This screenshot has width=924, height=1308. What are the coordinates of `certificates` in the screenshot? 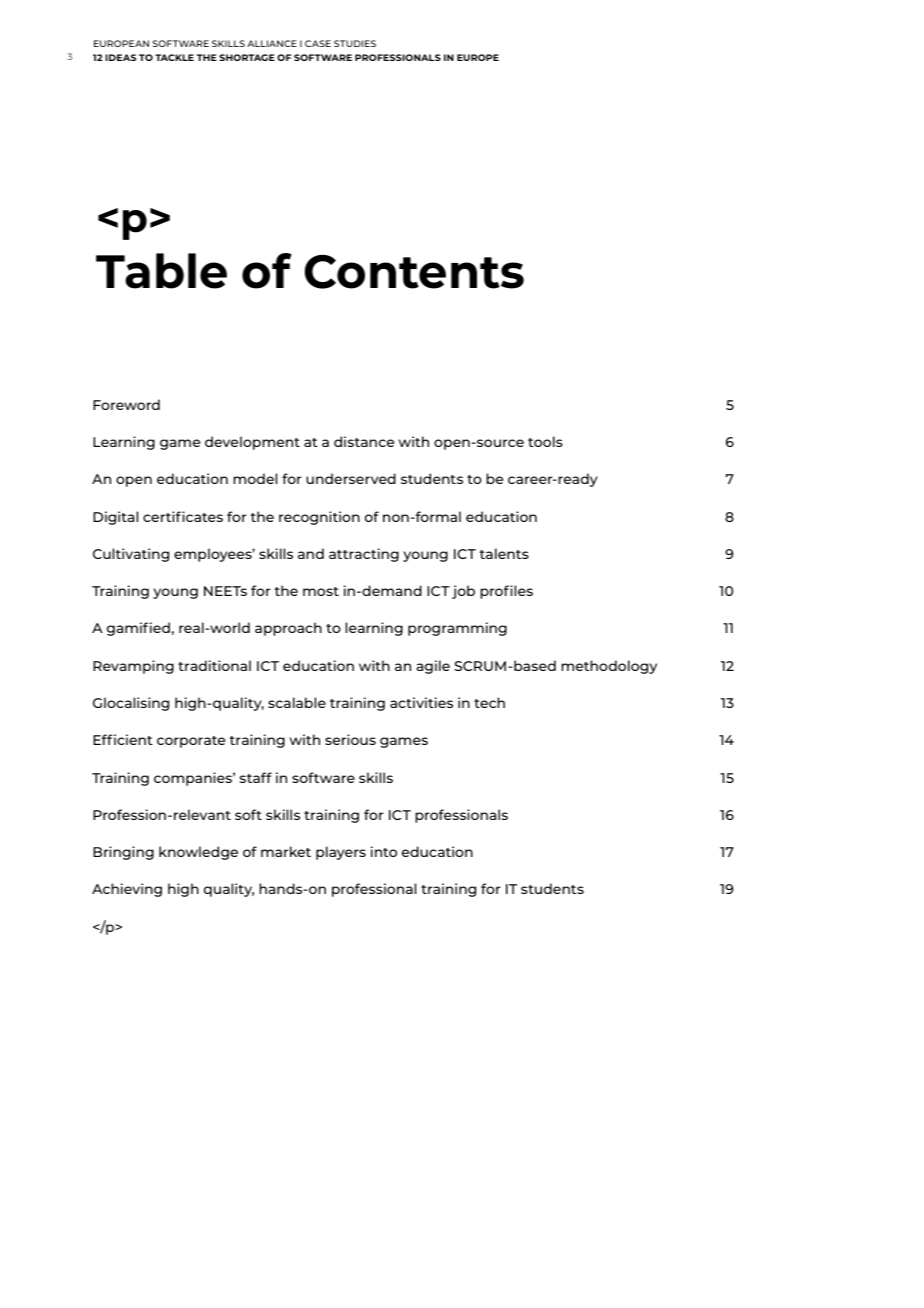 It's located at (183, 516).
